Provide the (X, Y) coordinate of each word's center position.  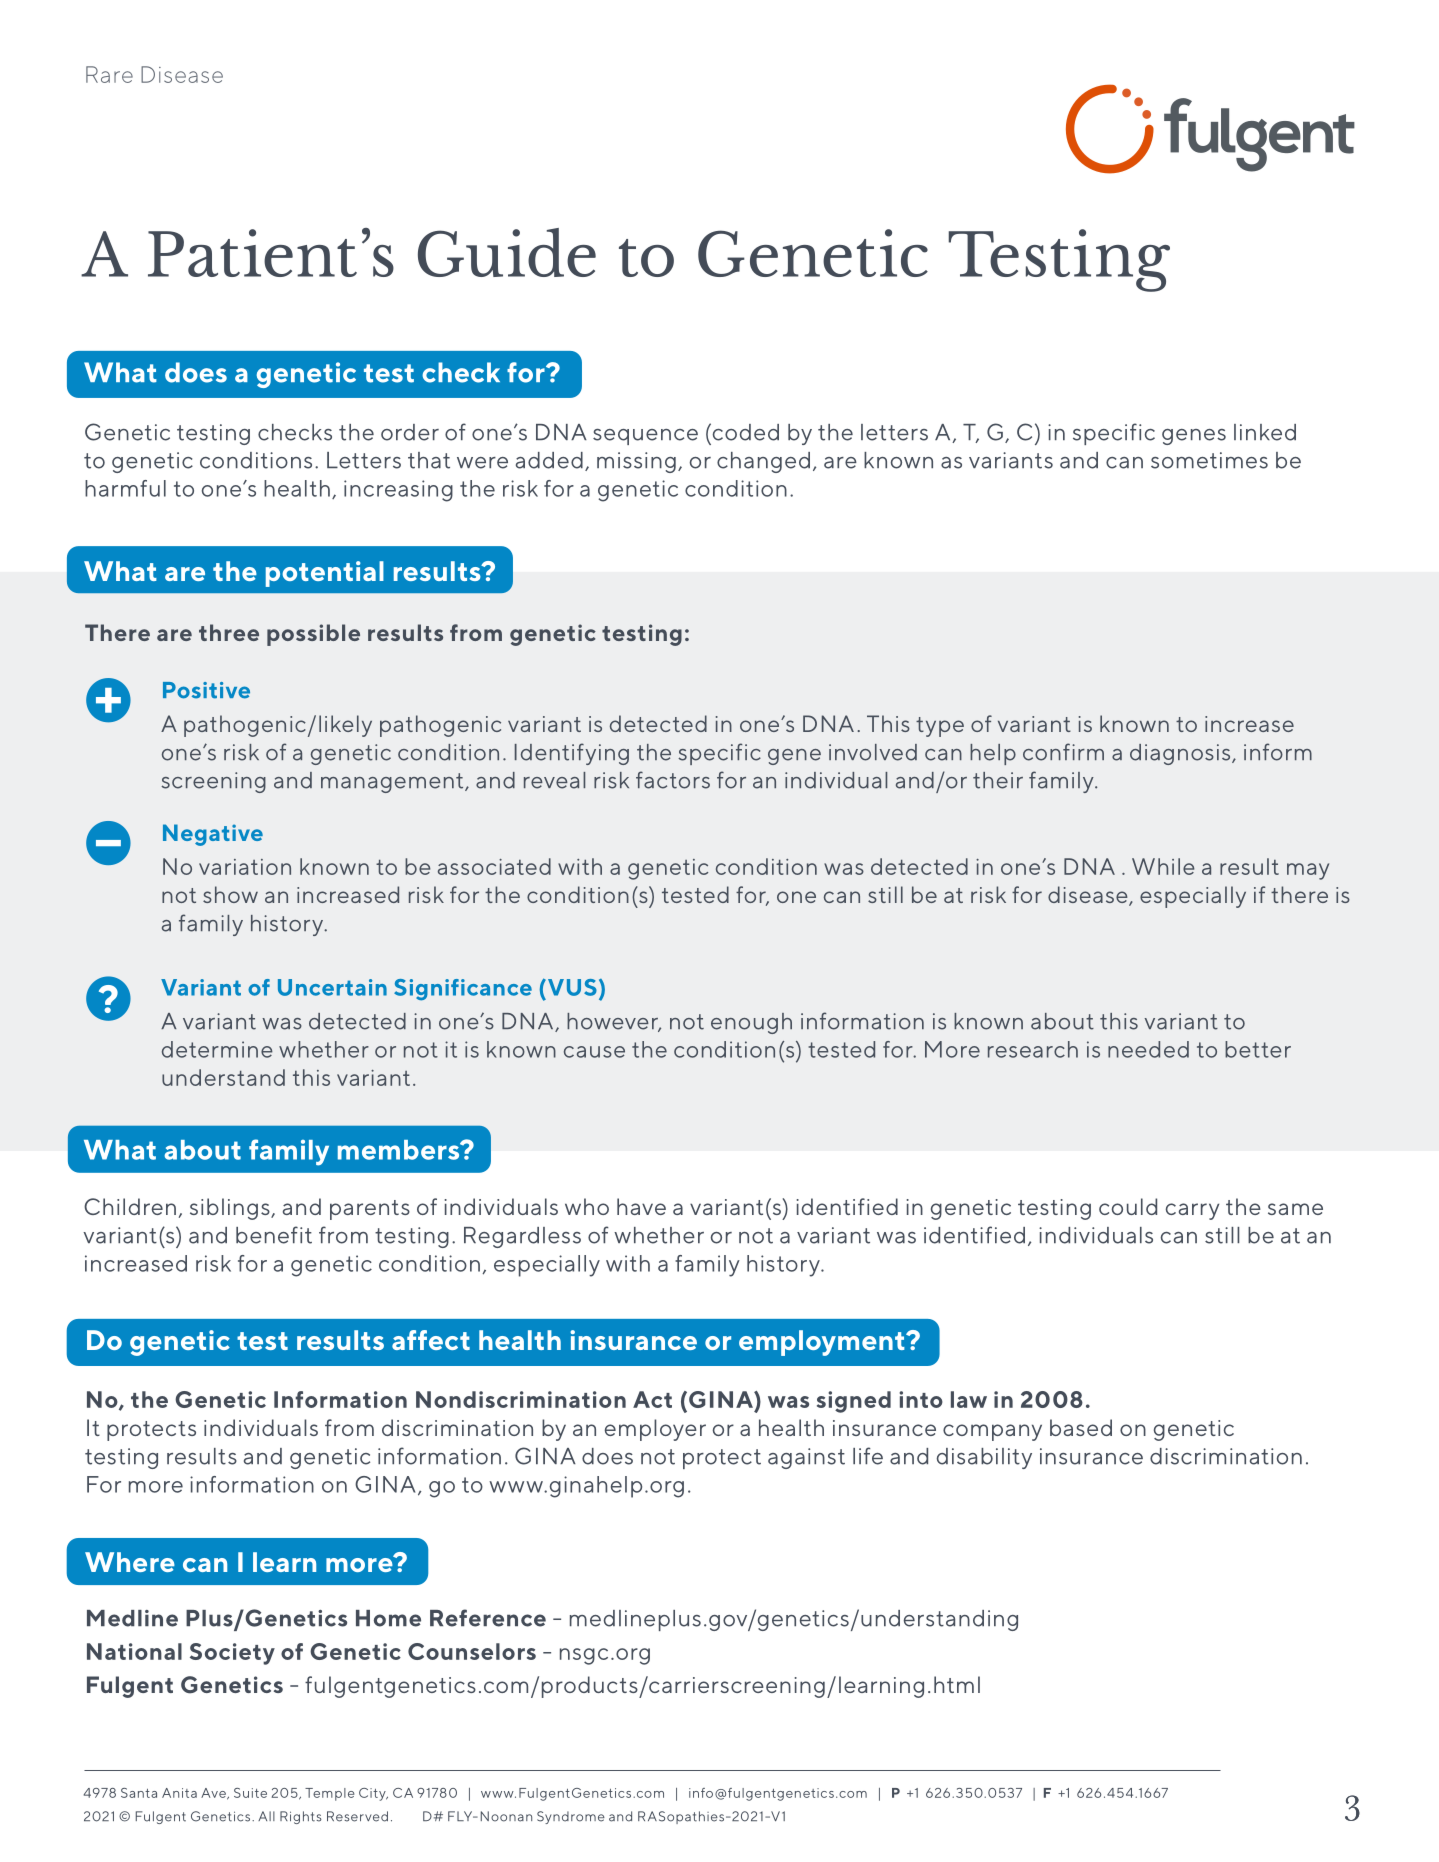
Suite (250, 1793)
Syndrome (571, 1817)
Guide (507, 252)
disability (984, 1458)
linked (1265, 432)
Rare (109, 74)
